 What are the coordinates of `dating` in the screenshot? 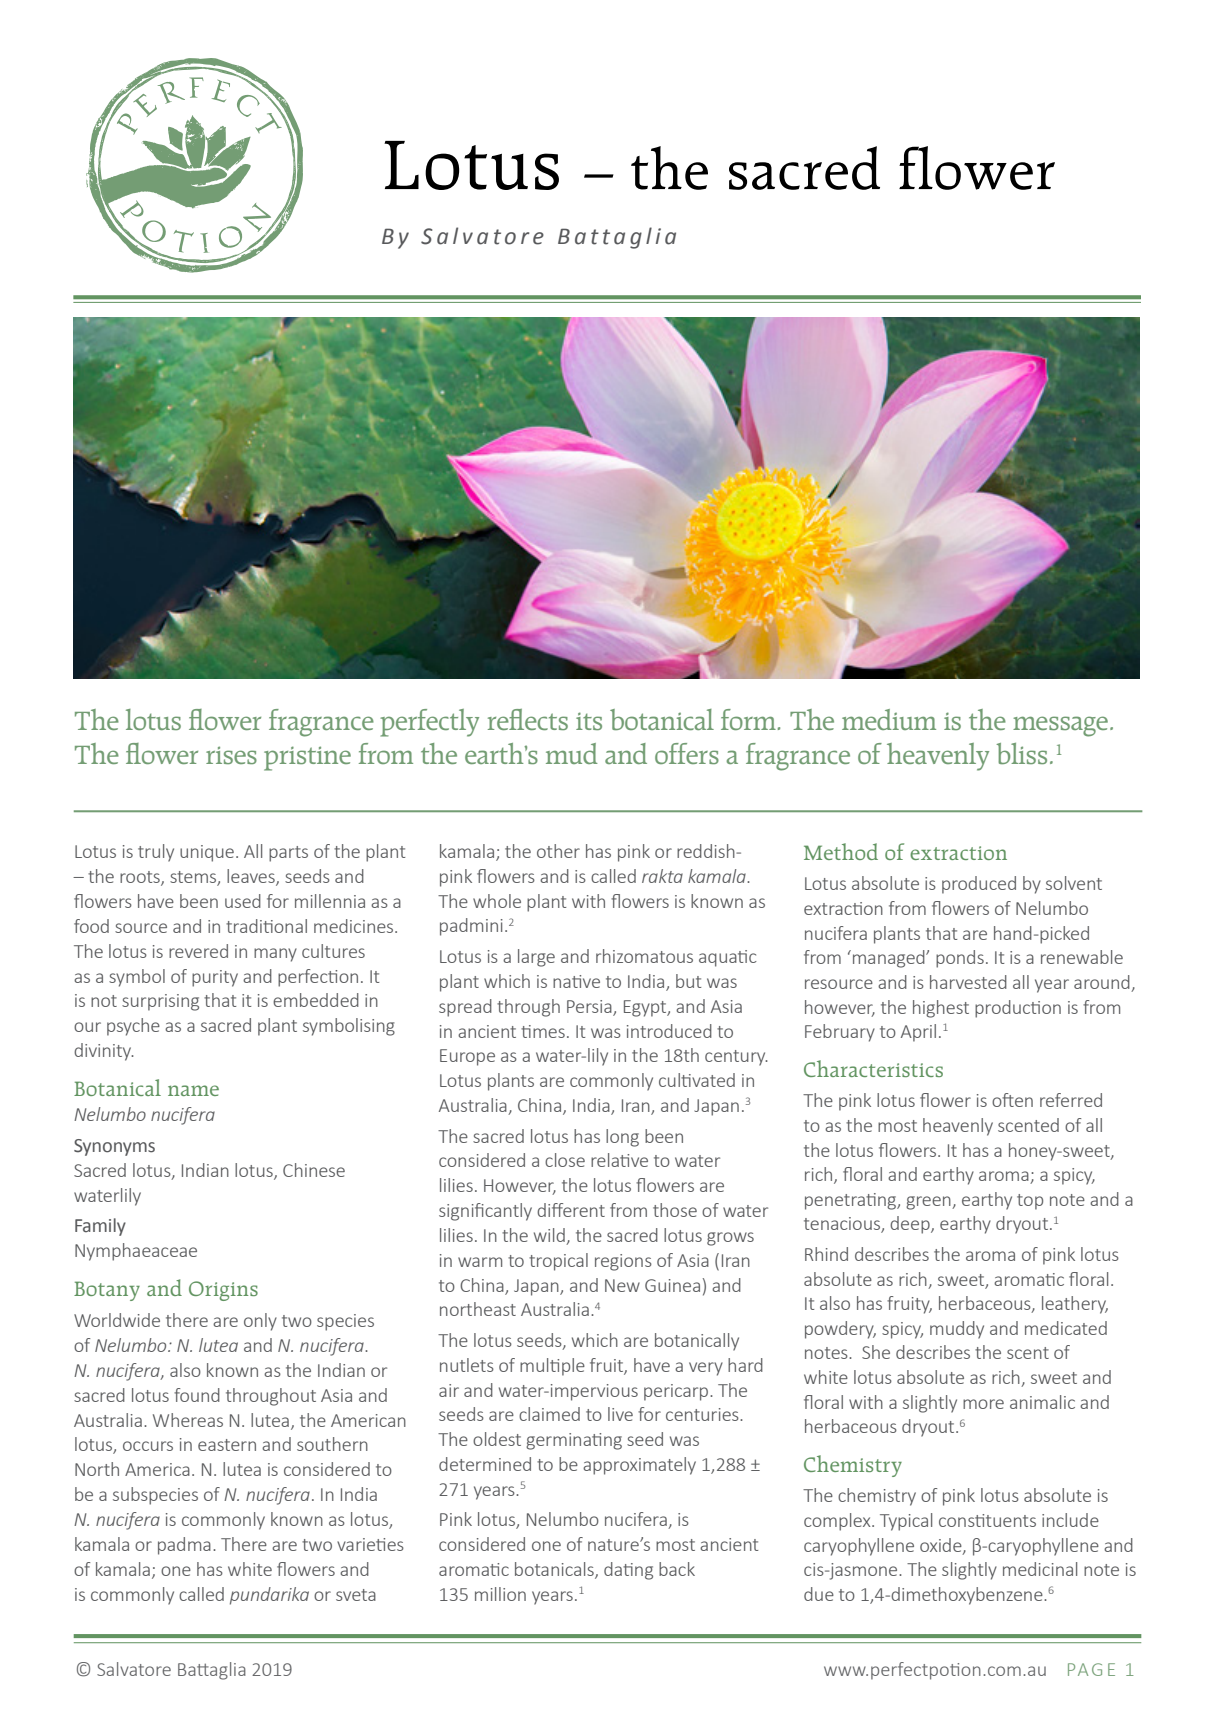 It's located at (628, 1571).
